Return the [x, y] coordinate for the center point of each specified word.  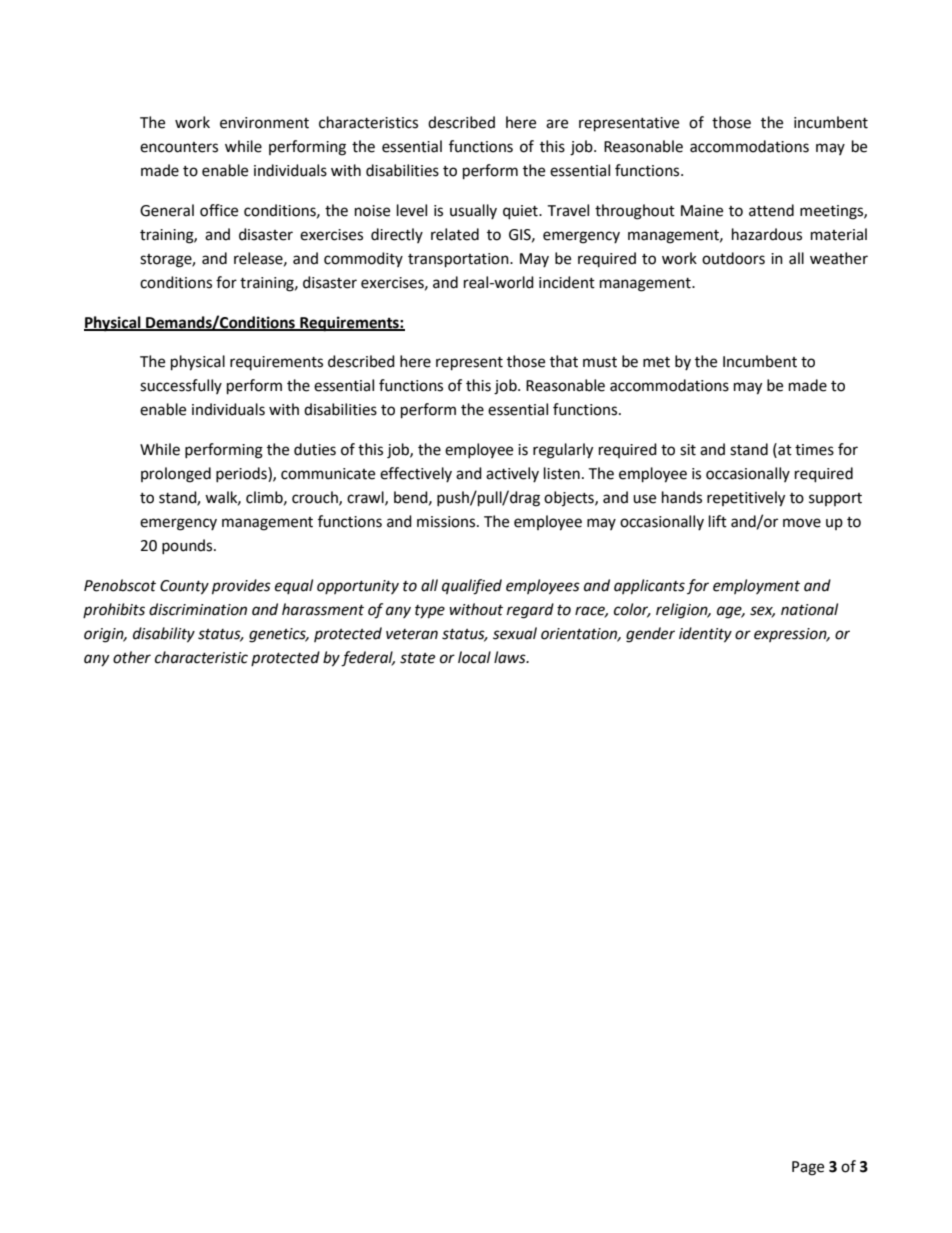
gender [650, 635]
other [132, 657]
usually [473, 211]
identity [705, 635]
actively [512, 474]
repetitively [746, 499]
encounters [179, 147]
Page [808, 1168]
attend [771, 210]
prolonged [176, 475]
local [474, 657]
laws [511, 657]
